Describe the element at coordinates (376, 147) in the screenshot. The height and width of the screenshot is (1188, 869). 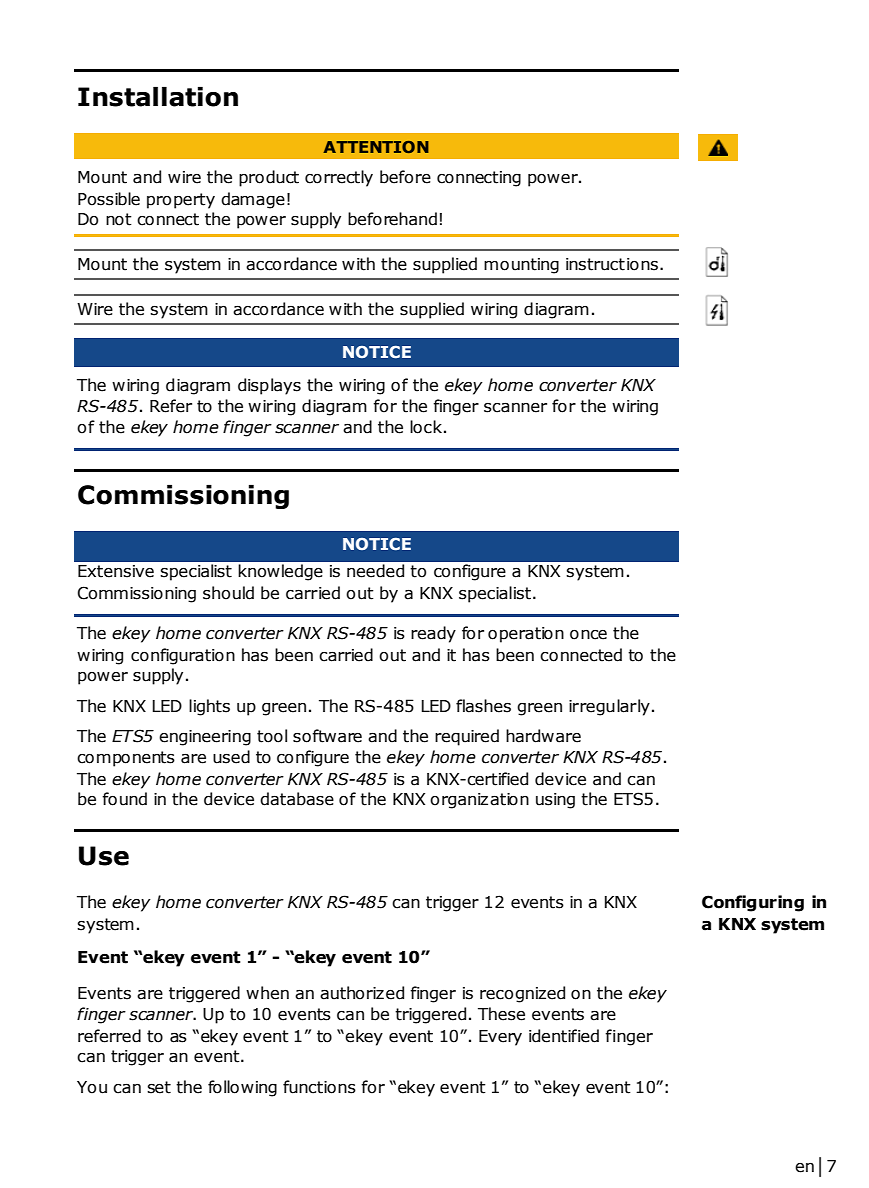
I see `ATTENTION` at that location.
